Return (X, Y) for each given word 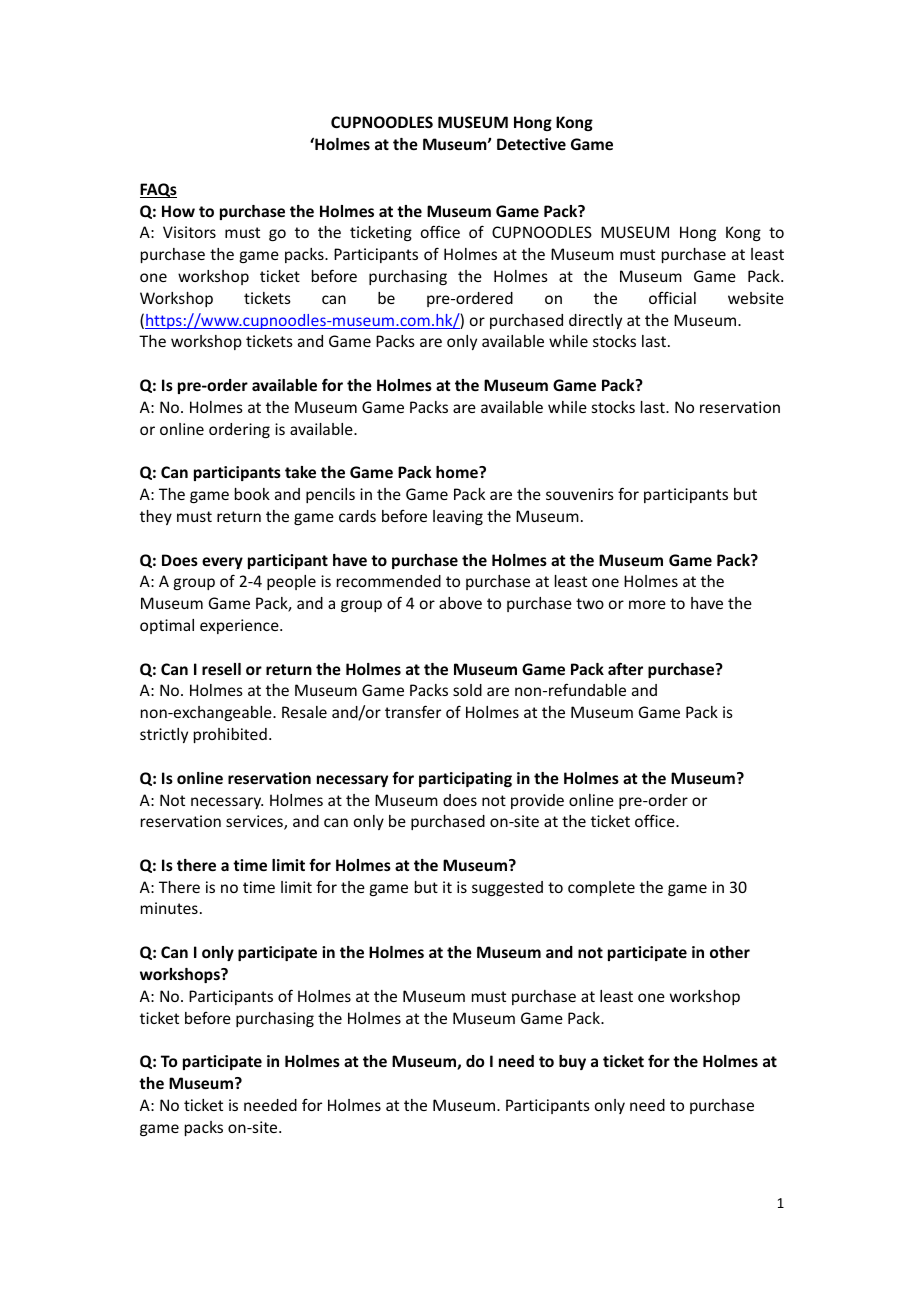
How (178, 211)
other (730, 952)
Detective (531, 144)
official (672, 297)
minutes (169, 908)
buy (572, 1062)
